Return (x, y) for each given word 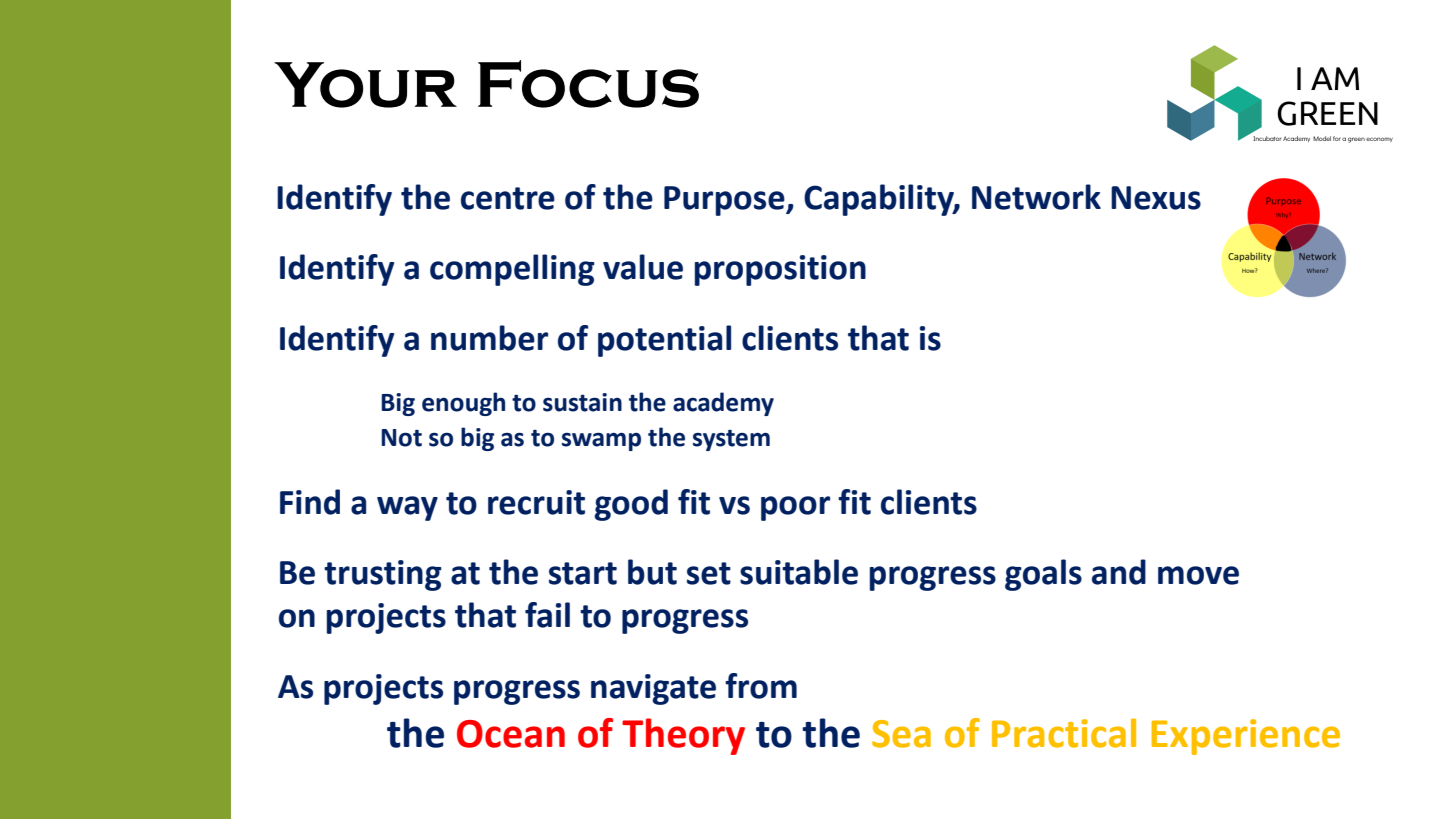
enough (463, 404)
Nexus (1156, 198)
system (731, 440)
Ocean (511, 734)
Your (365, 85)
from (761, 686)
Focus (588, 84)
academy (723, 404)
